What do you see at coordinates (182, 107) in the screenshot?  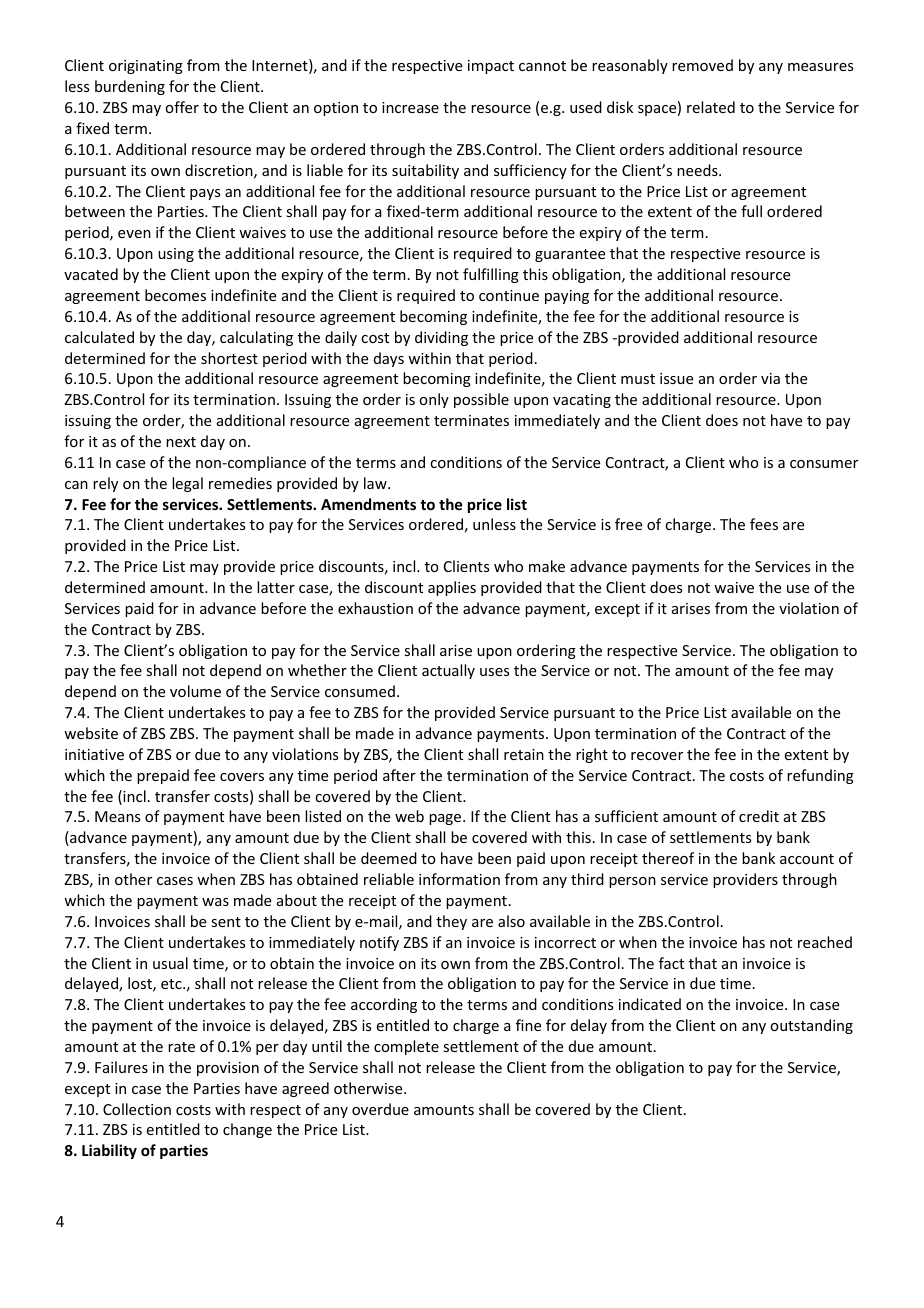 I see `offer` at bounding box center [182, 107].
